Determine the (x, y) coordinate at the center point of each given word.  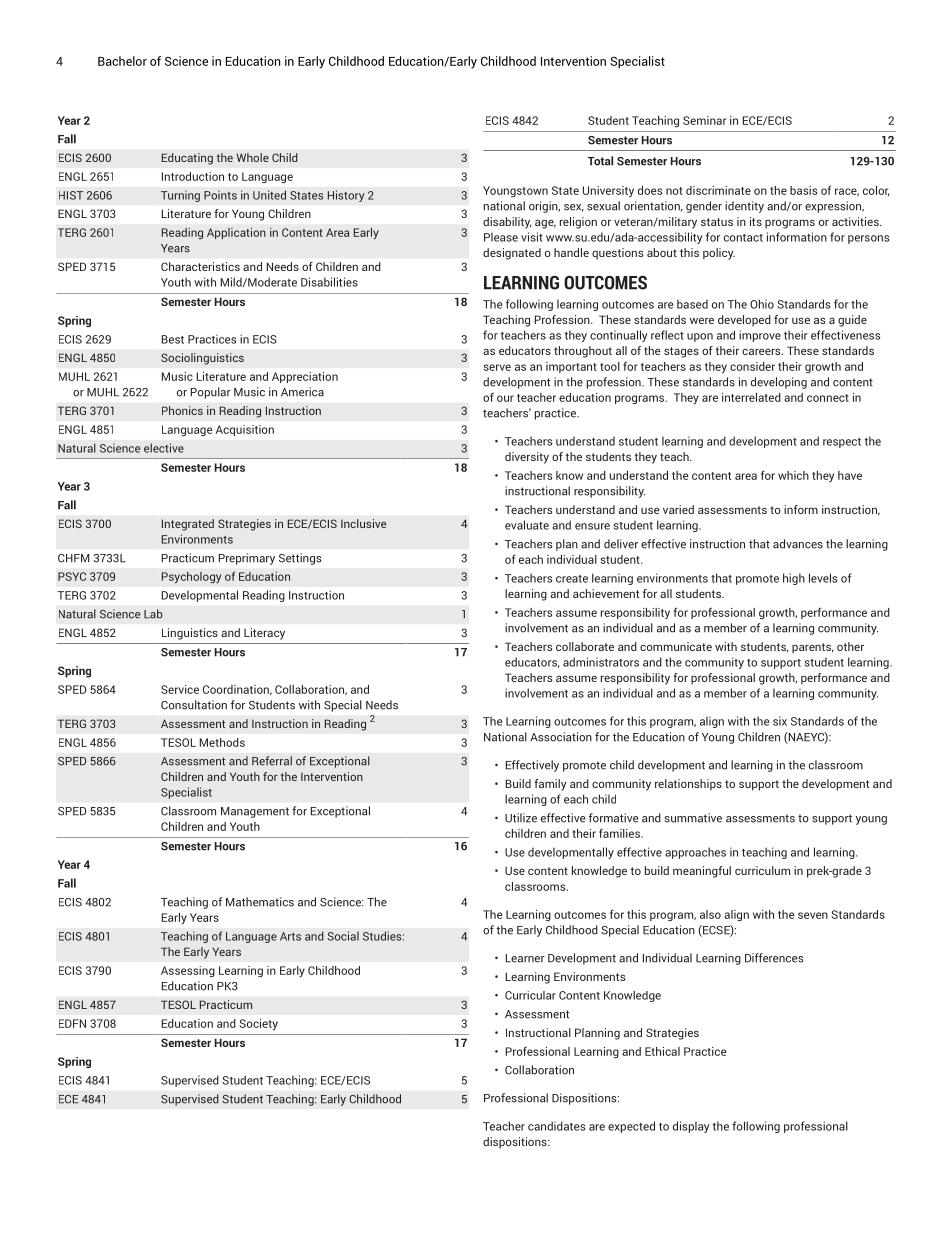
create (572, 579)
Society (259, 1024)
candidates (556, 1126)
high (794, 579)
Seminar (704, 120)
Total (600, 161)
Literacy (264, 634)
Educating (187, 159)
